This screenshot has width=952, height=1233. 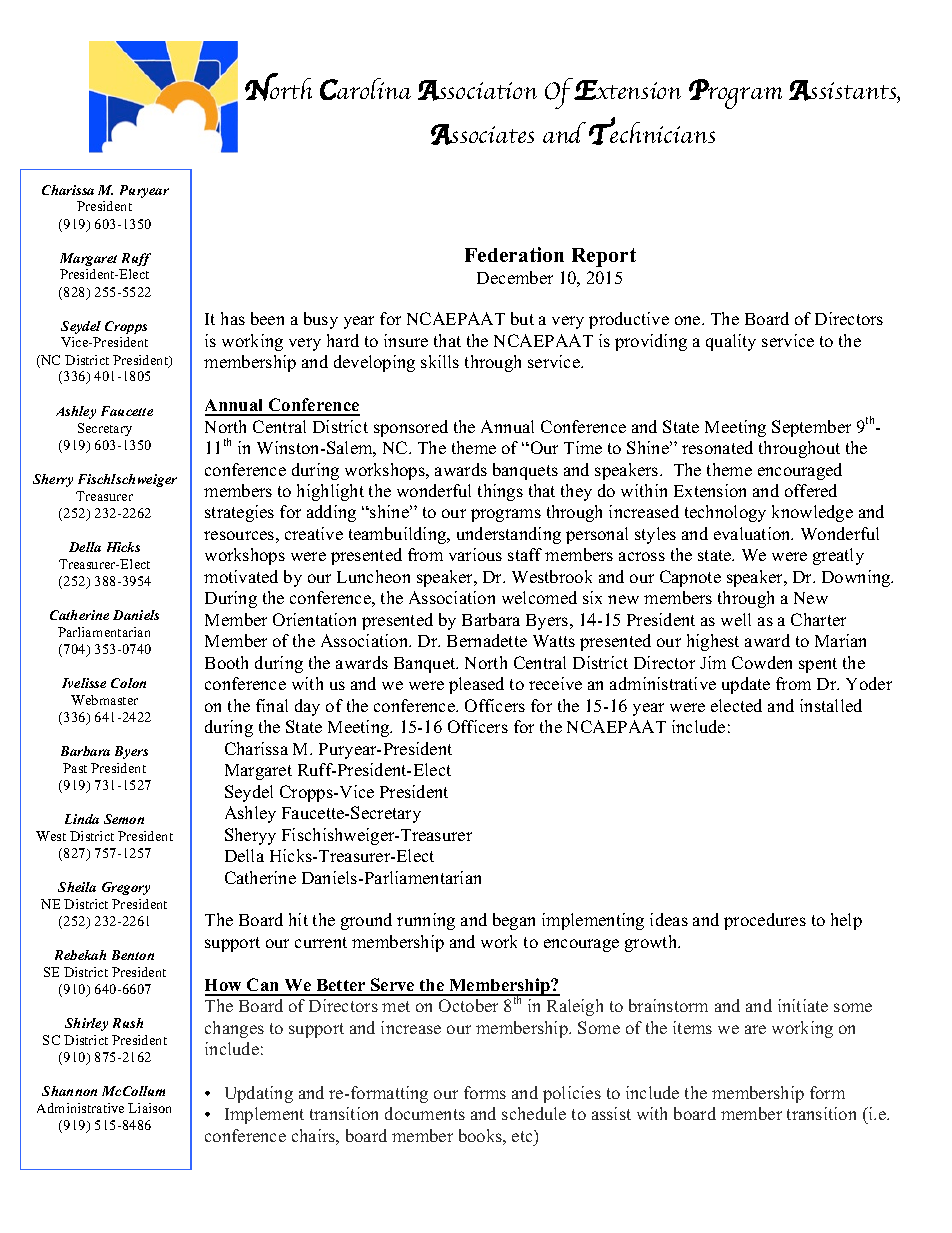 I want to click on one, so click(x=689, y=320).
